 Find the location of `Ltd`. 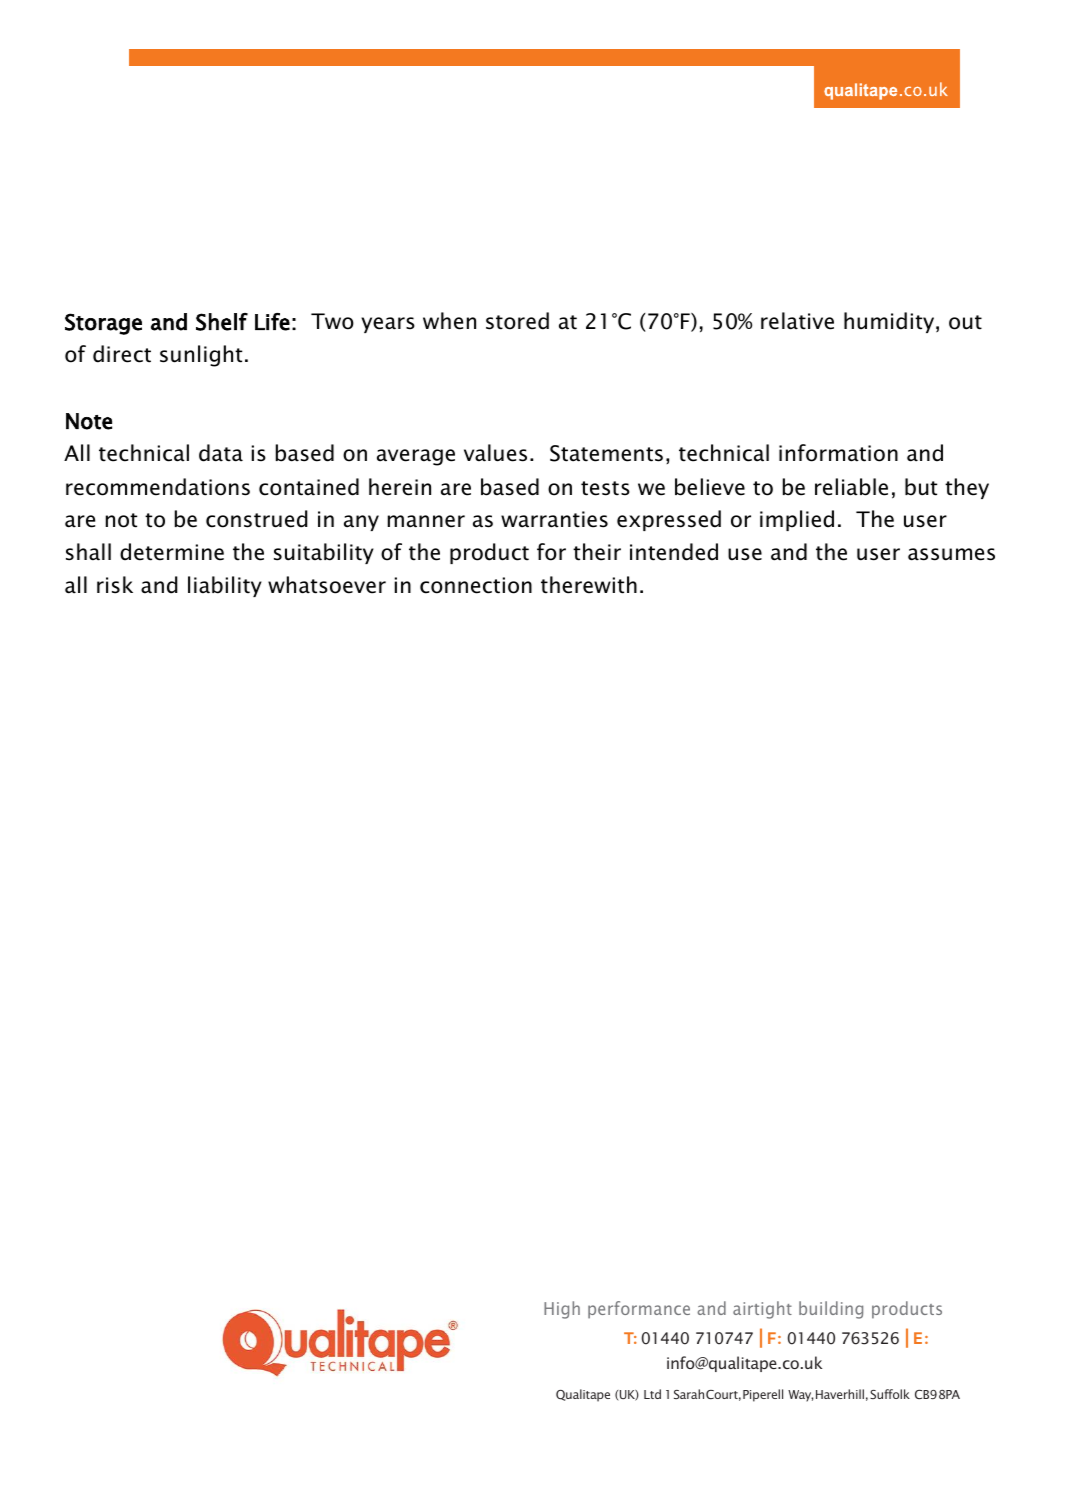

Ltd is located at coordinates (652, 1394).
